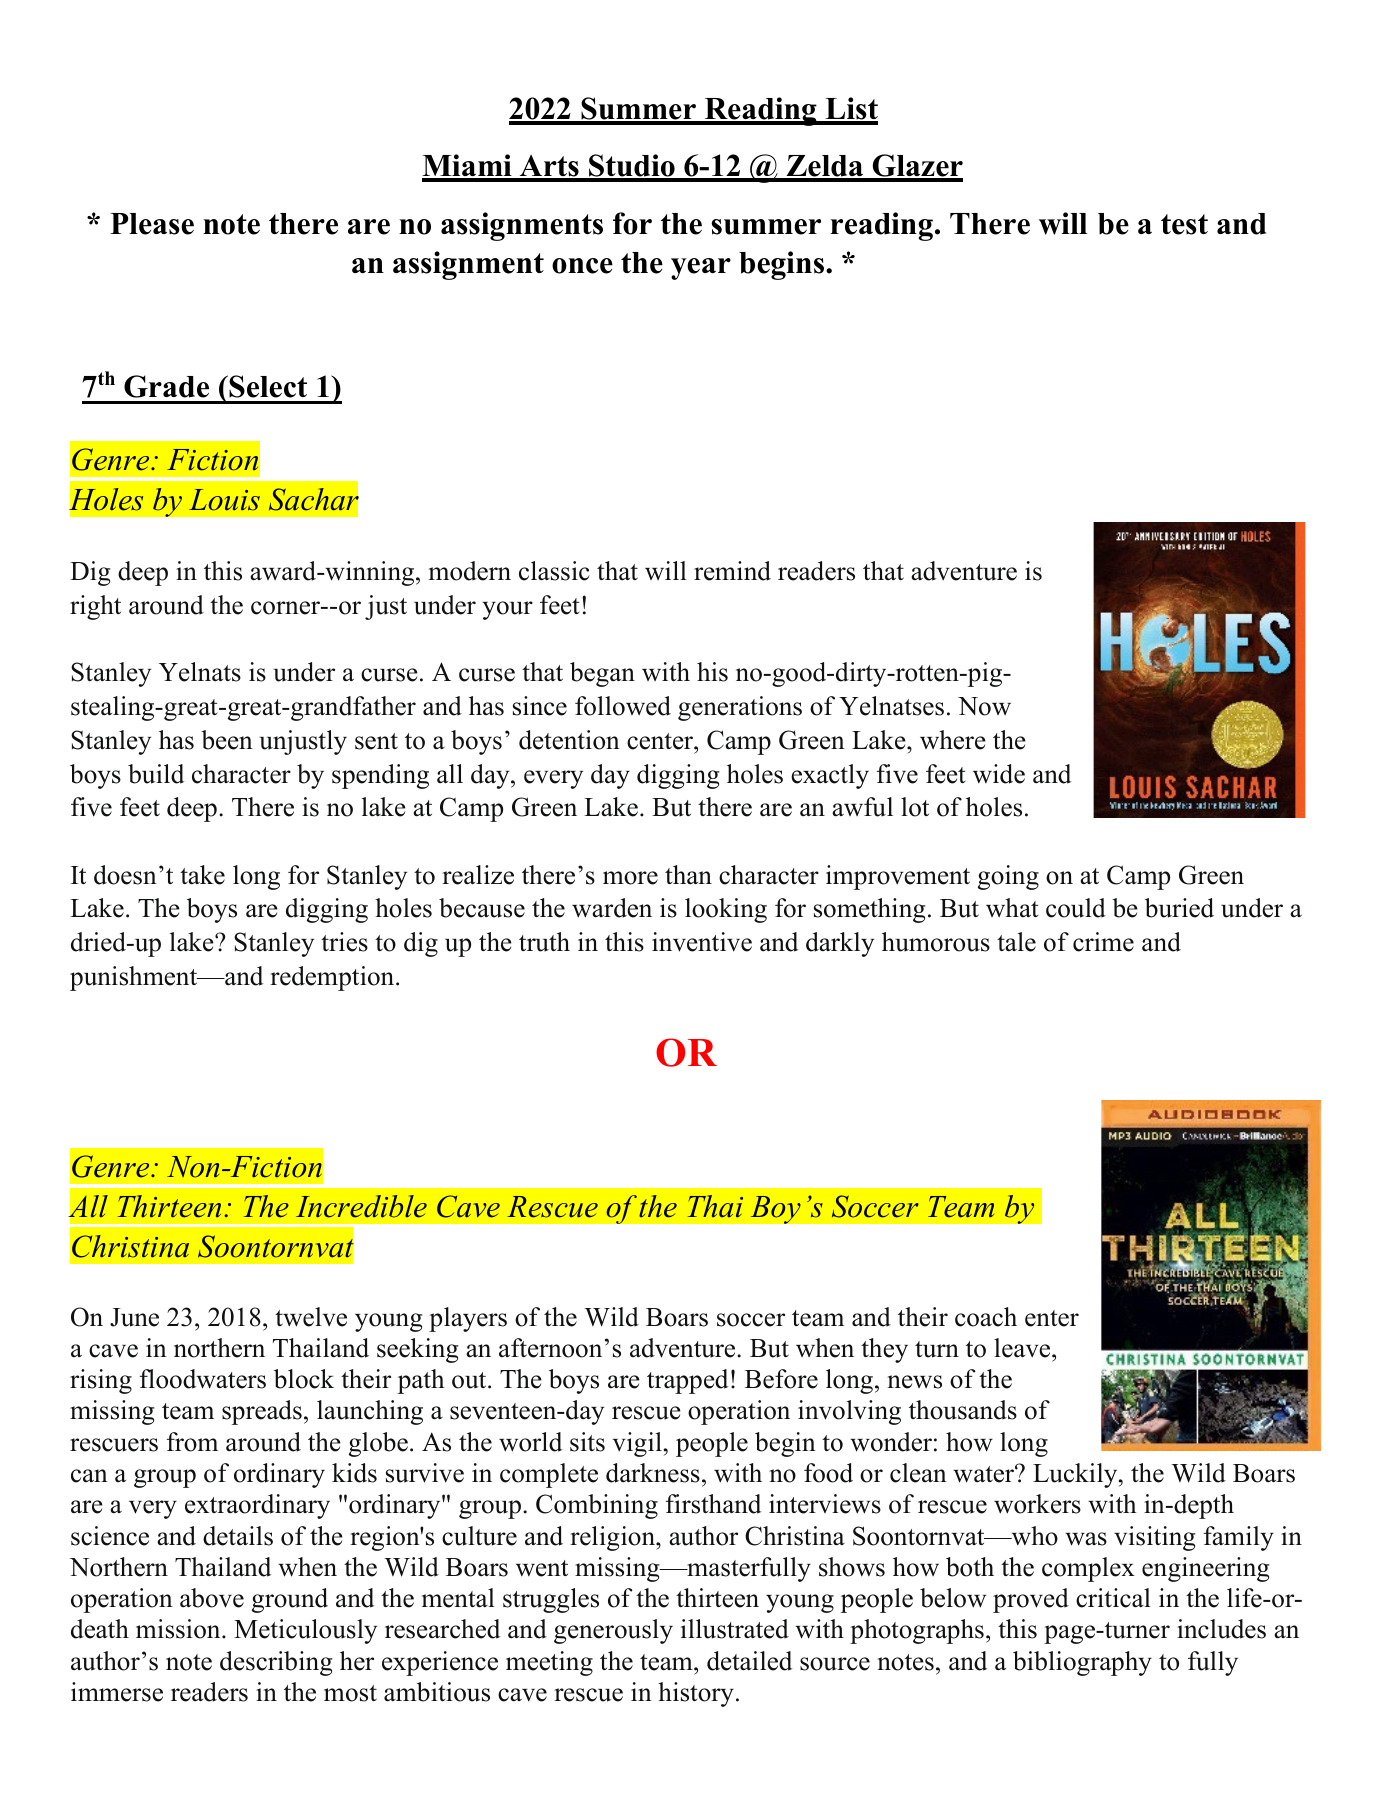 The image size is (1387, 1795). Describe the element at coordinates (613, 1631) in the screenshot. I see `generously` at that location.
